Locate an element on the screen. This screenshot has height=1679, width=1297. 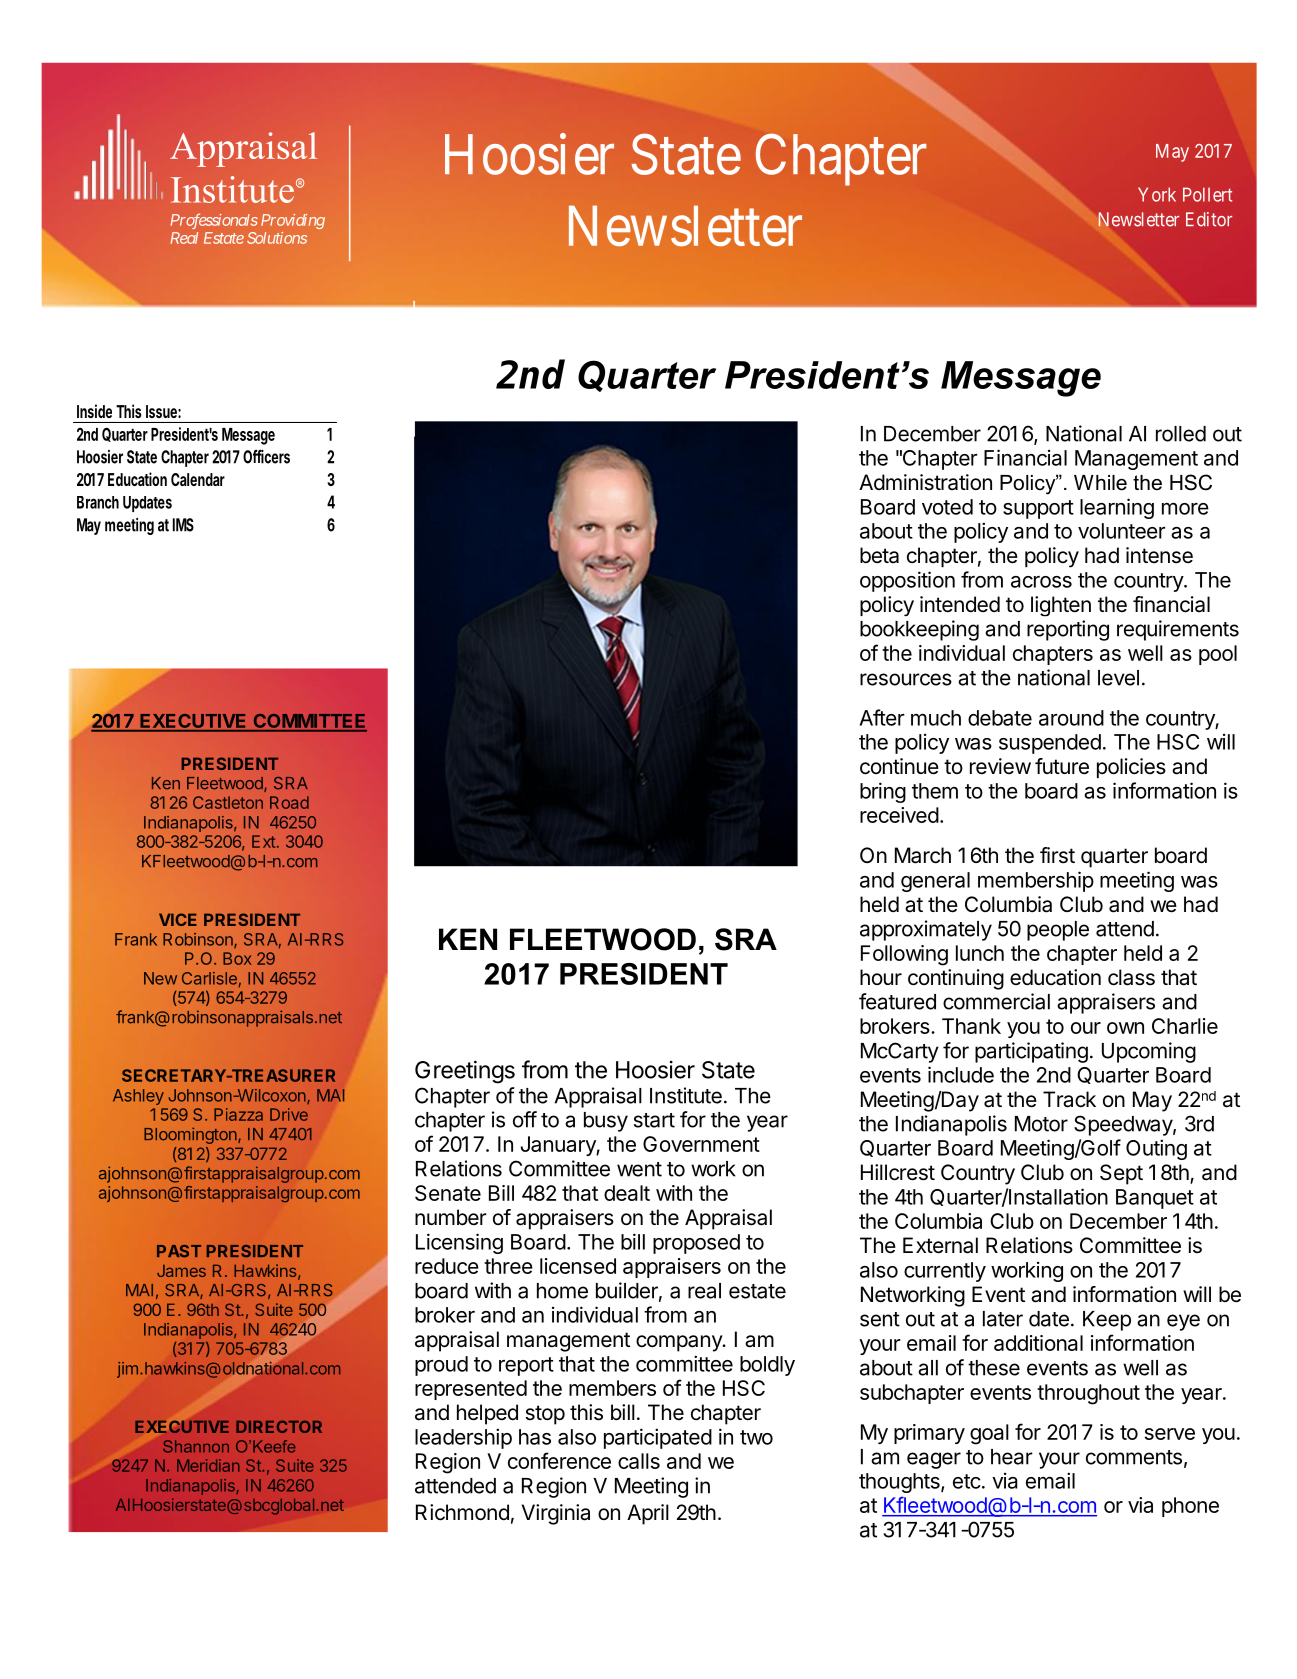
calls is located at coordinates (639, 1461).
